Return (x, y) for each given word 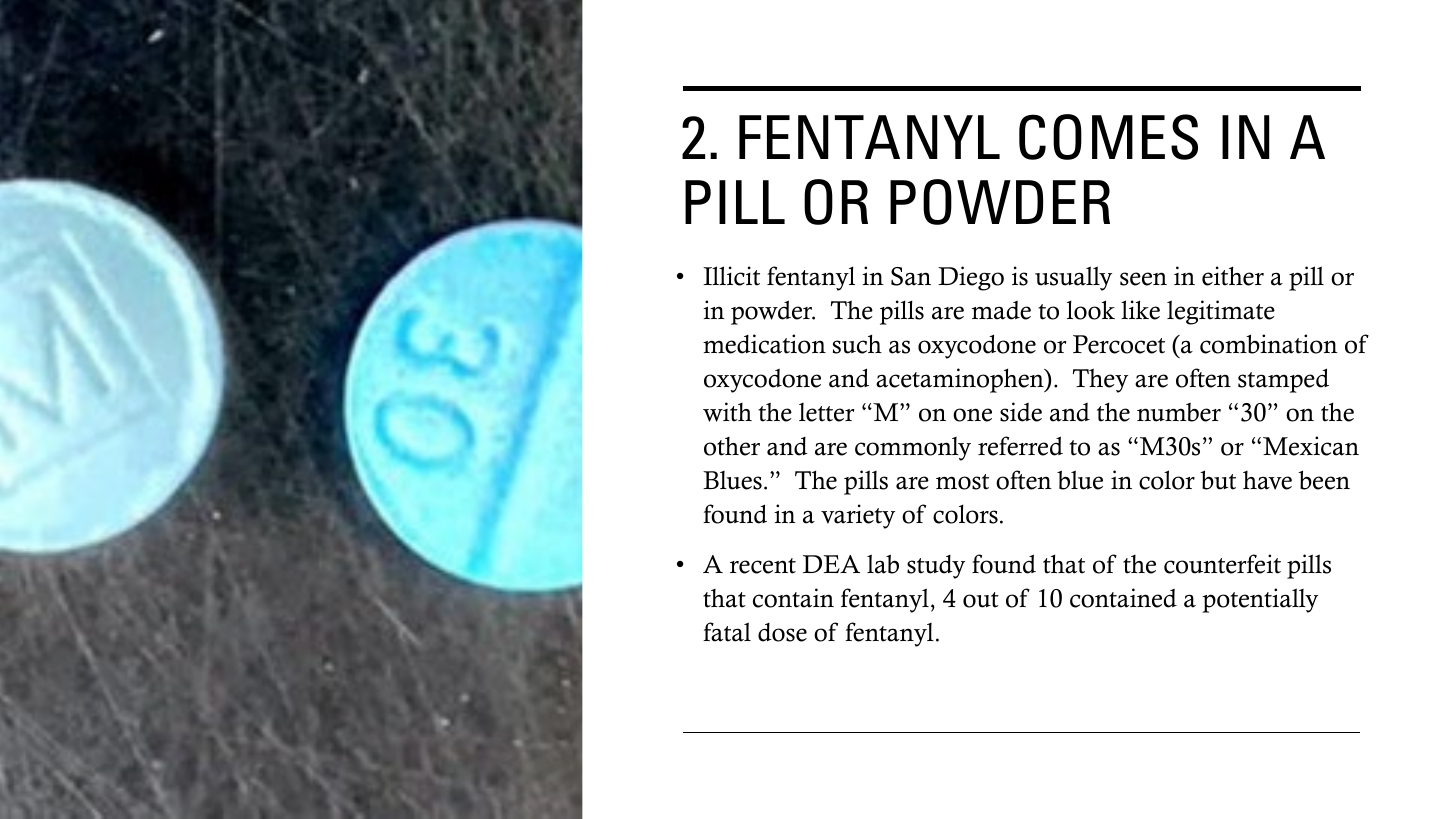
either (1233, 276)
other (732, 446)
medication (764, 344)
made (1001, 310)
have (1267, 480)
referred (1020, 446)
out (981, 600)
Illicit (731, 276)
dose (782, 632)
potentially (1260, 600)
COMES (1108, 137)
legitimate (1221, 312)
